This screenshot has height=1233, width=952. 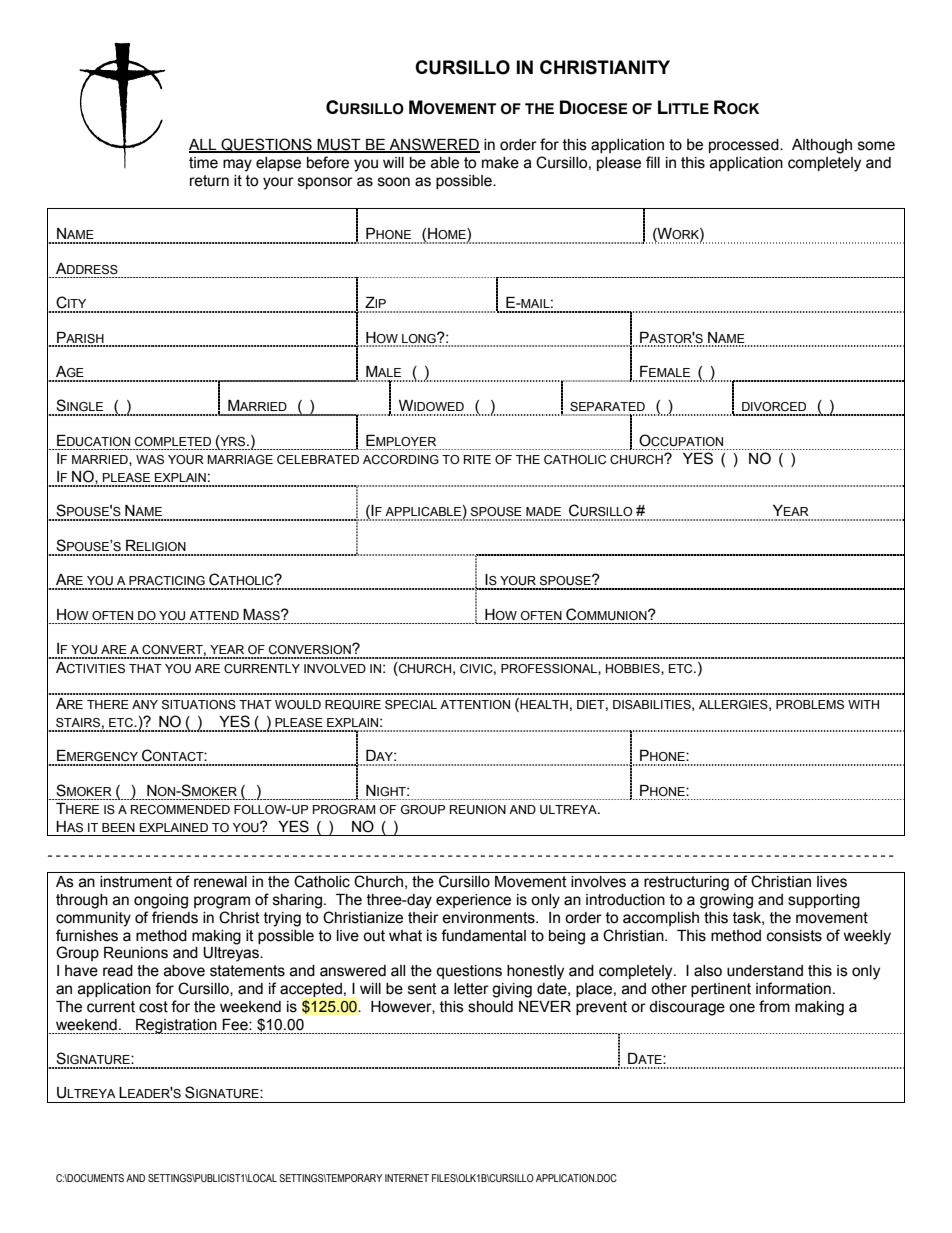 I want to click on make, so click(x=500, y=163).
